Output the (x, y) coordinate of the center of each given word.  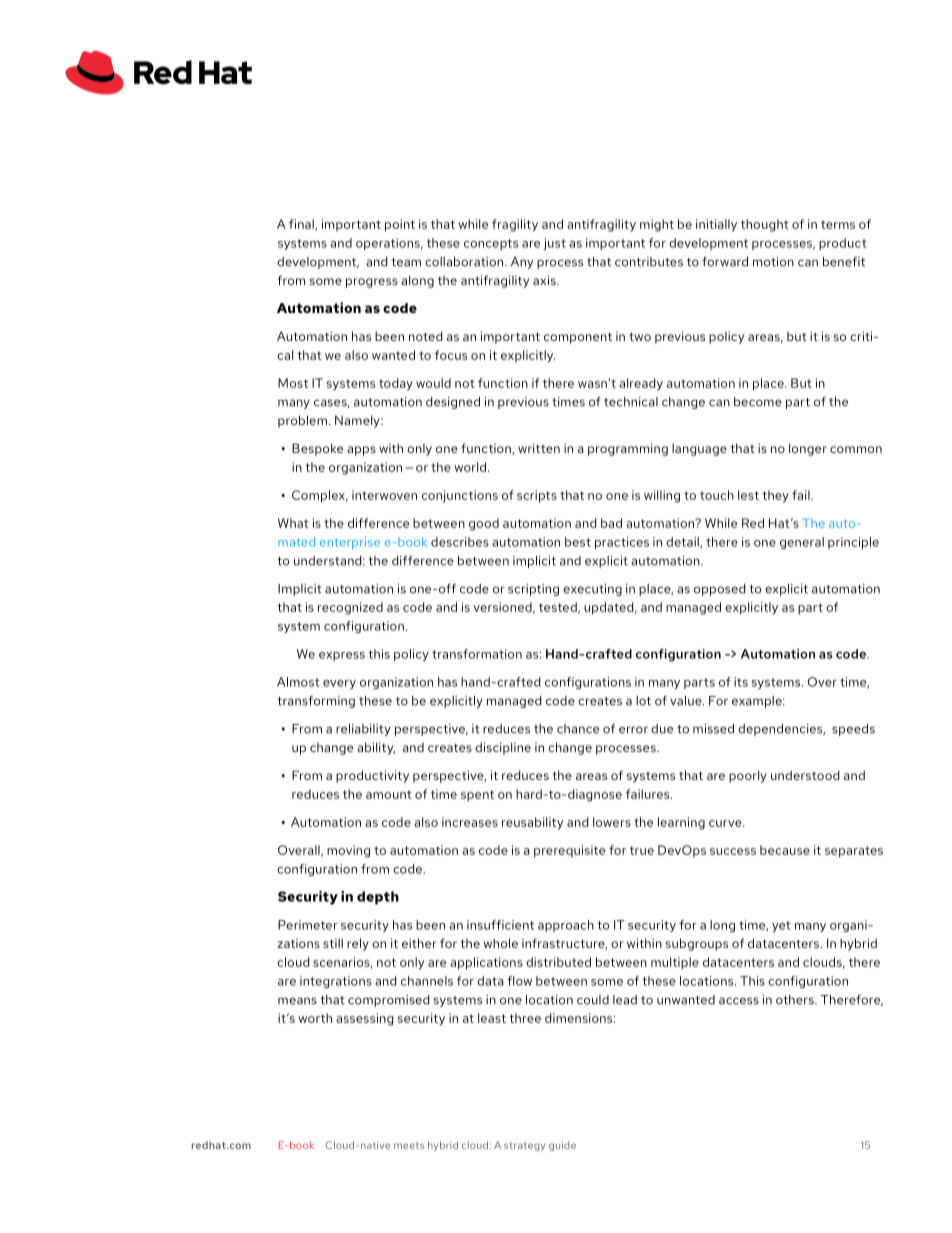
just (554, 244)
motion (773, 262)
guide (562, 1146)
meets (409, 1145)
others (796, 1000)
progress (372, 283)
